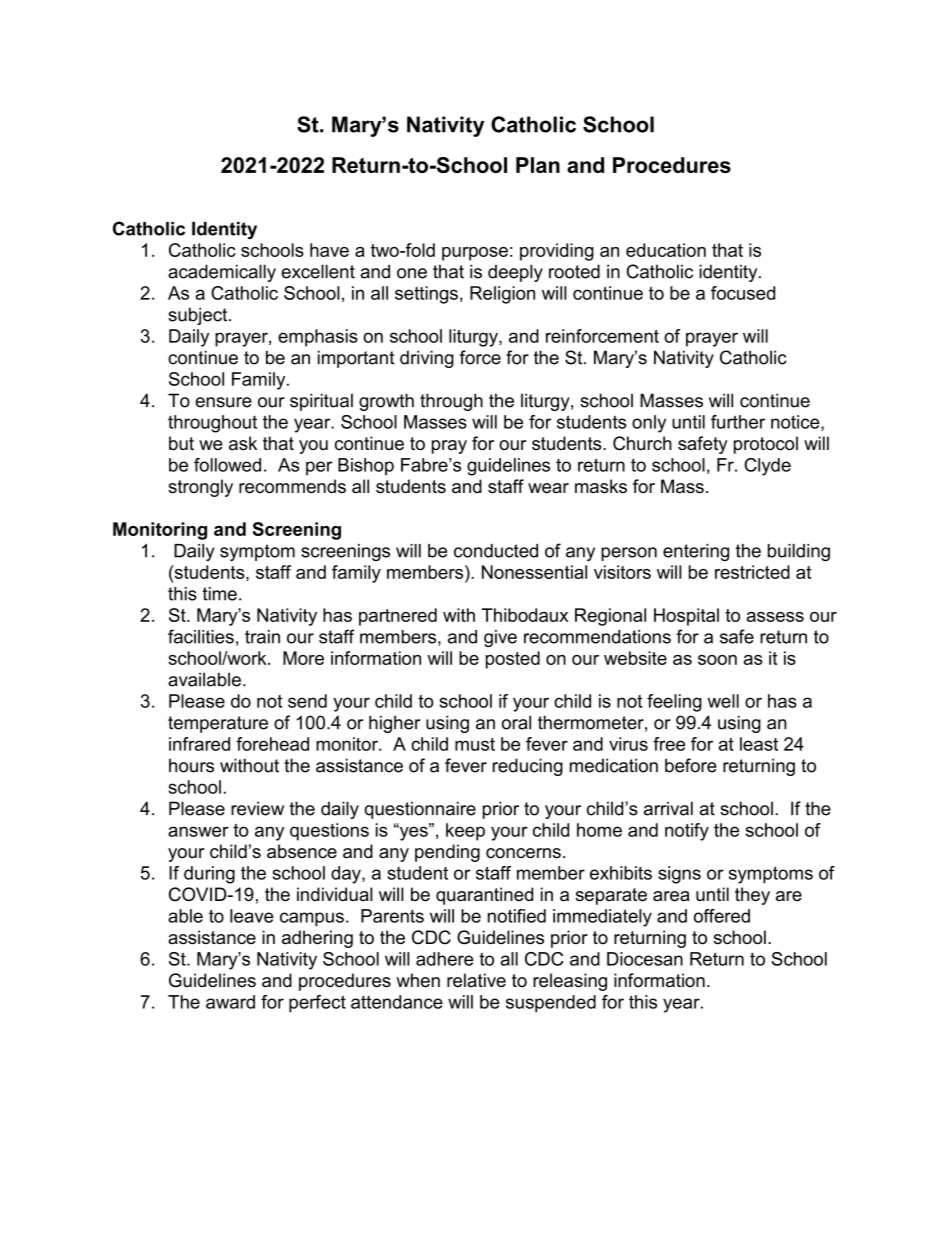 Image resolution: width=952 pixels, height=1233 pixels. Describe the element at coordinates (687, 832) in the document. I see `notify` at that location.
